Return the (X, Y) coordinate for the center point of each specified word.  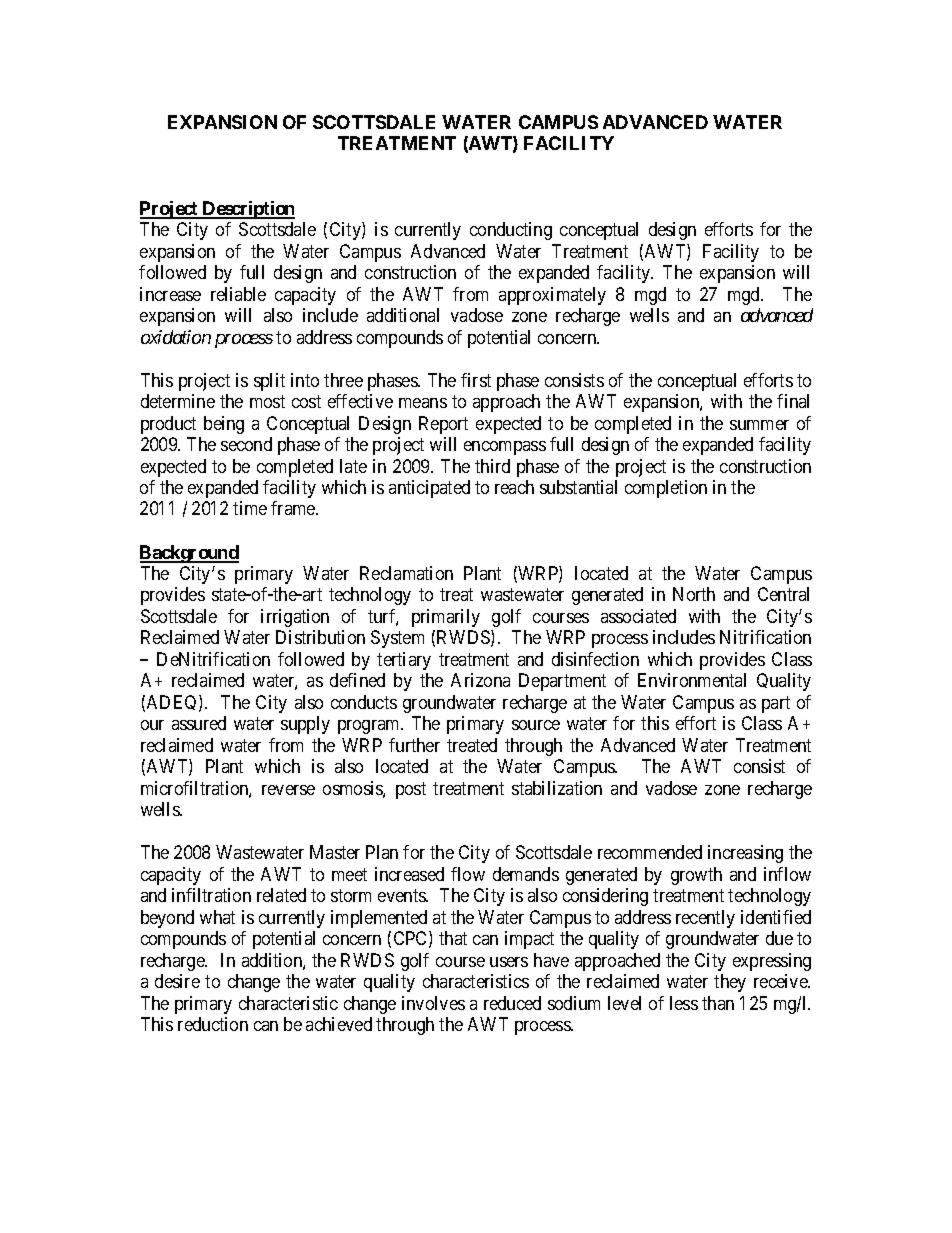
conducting (511, 231)
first (476, 380)
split (269, 382)
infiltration (211, 895)
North (694, 594)
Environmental (692, 680)
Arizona (480, 680)
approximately (552, 296)
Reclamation (406, 573)
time (250, 508)
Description (248, 210)
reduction (213, 1024)
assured (199, 723)
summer (759, 425)
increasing (745, 854)
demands (526, 874)
